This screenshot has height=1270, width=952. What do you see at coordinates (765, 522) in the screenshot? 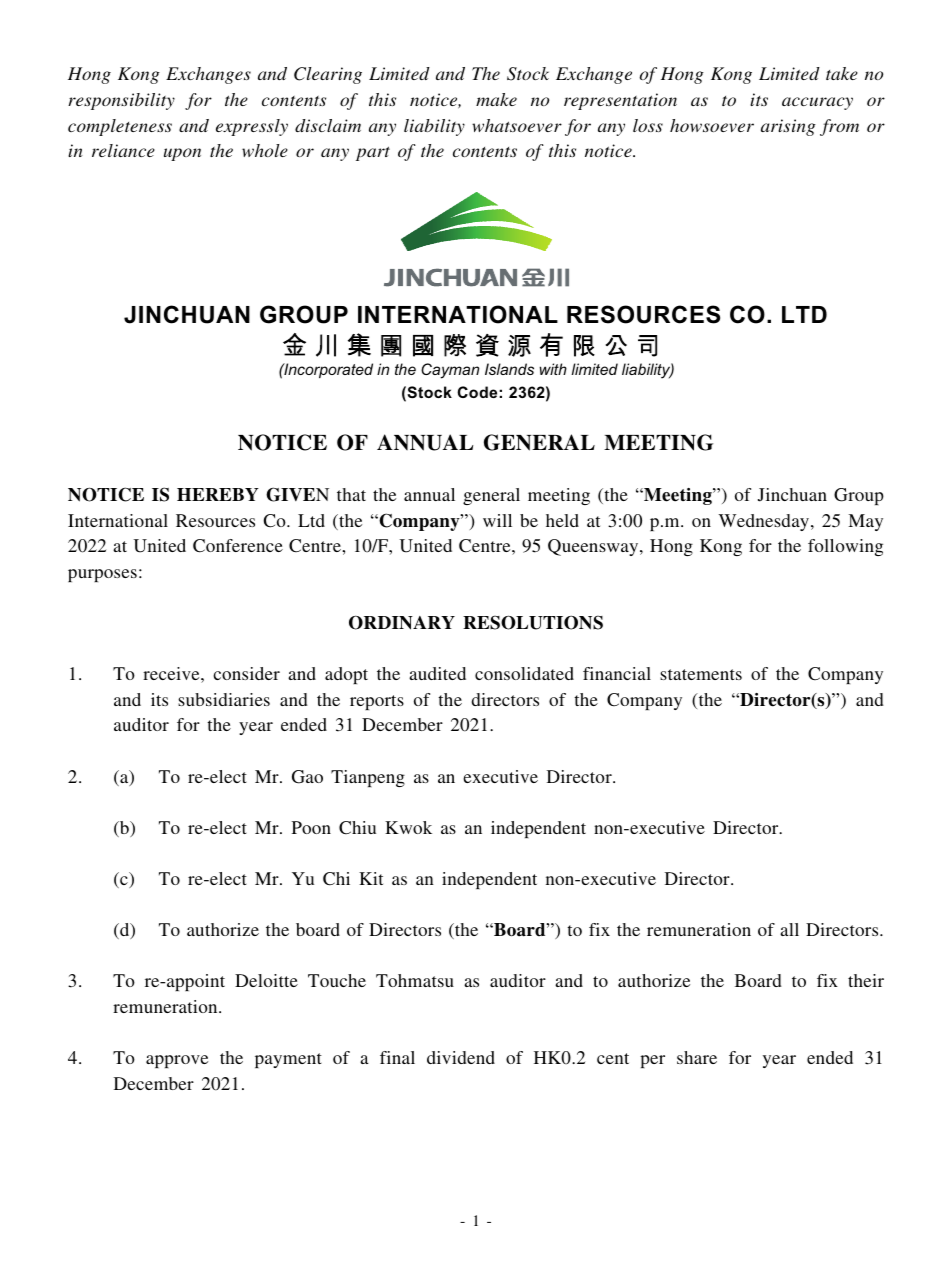
I see `Wednesday` at bounding box center [765, 522].
